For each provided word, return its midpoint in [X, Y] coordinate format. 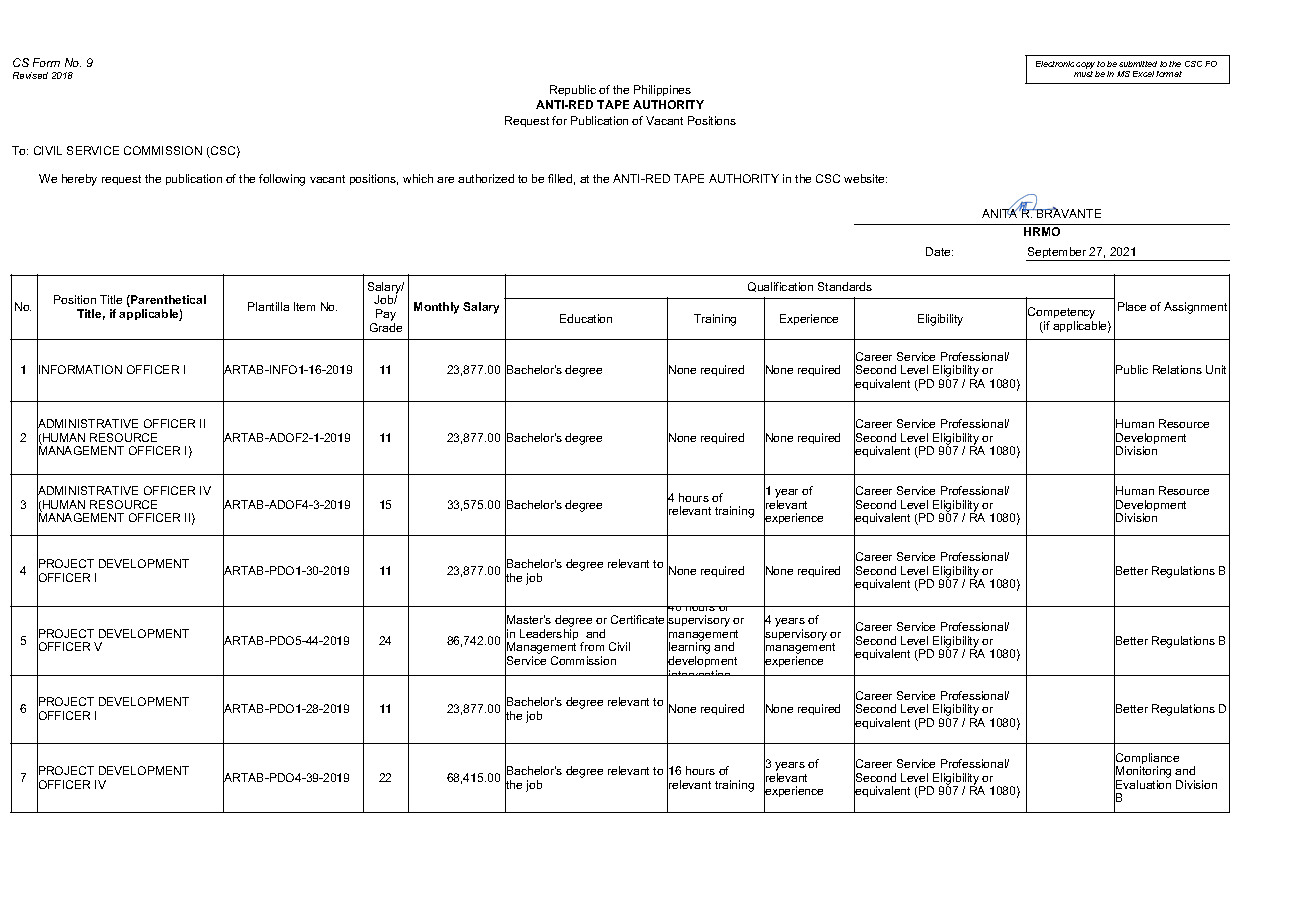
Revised [30, 75]
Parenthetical [167, 301]
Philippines [662, 90]
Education [586, 318]
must [1083, 74]
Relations [1177, 369]
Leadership [549, 634]
